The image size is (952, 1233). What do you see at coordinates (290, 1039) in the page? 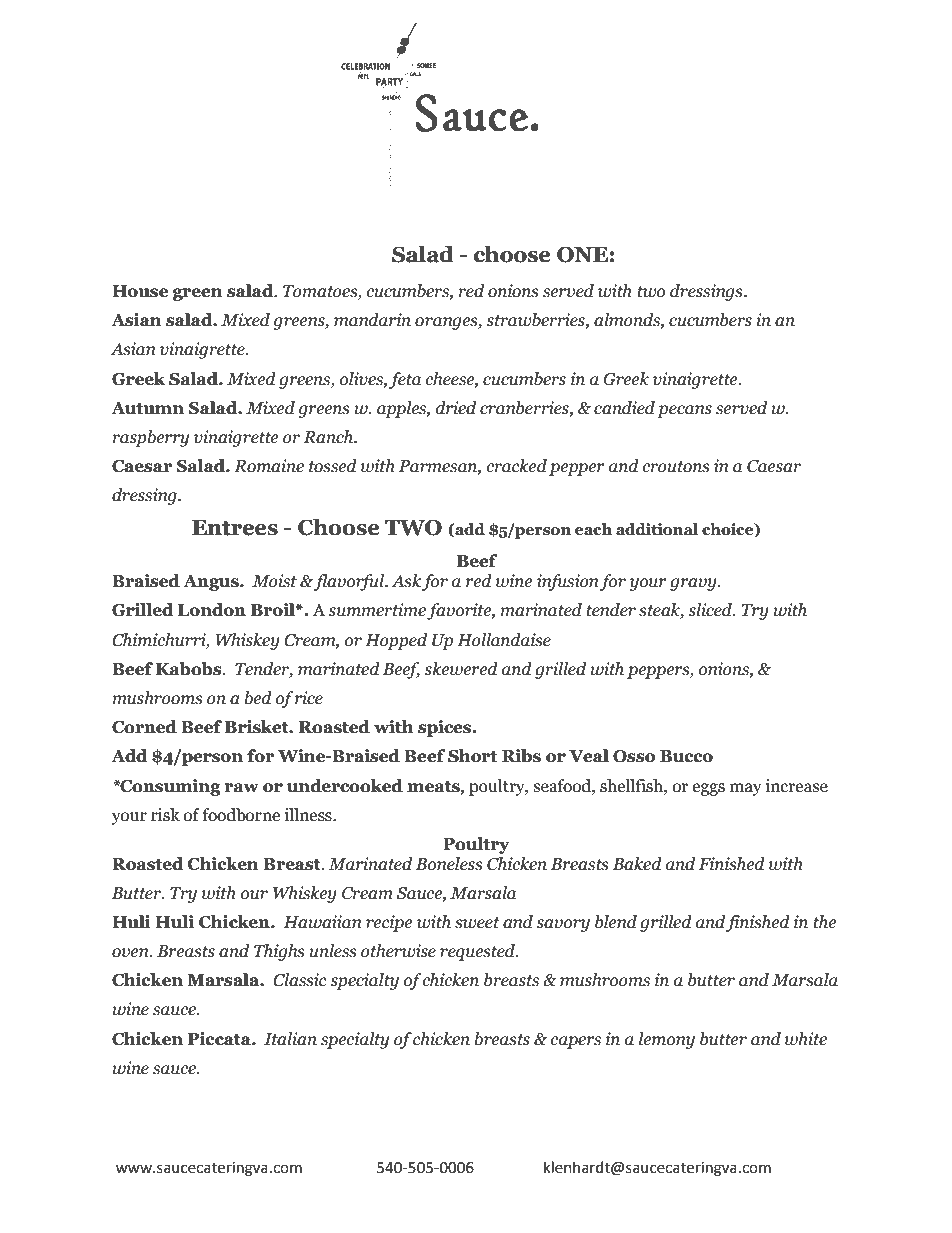
I see `Italian` at bounding box center [290, 1039].
